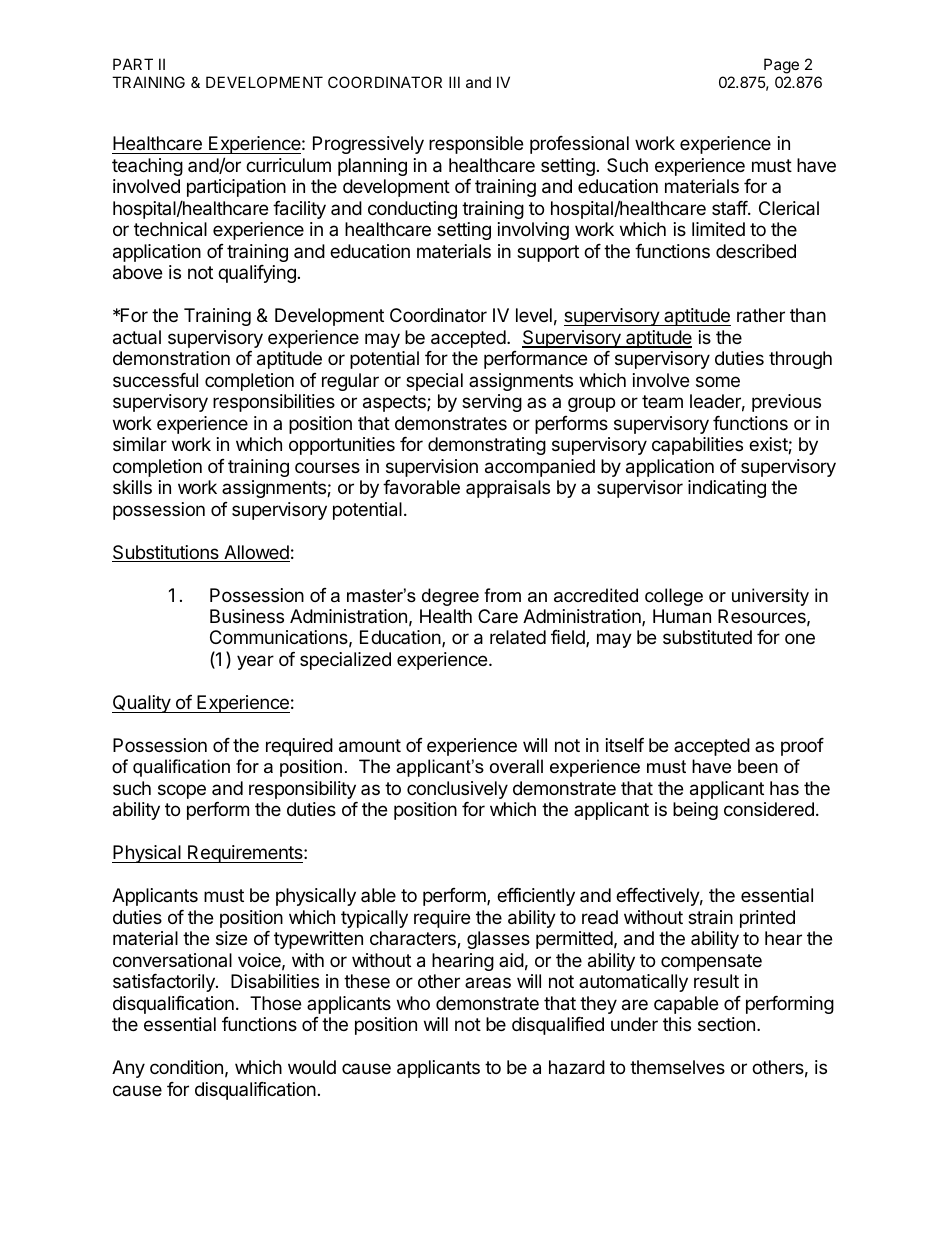 The image size is (952, 1233). Describe the element at coordinates (186, 1067) in the document. I see `condition` at that location.
